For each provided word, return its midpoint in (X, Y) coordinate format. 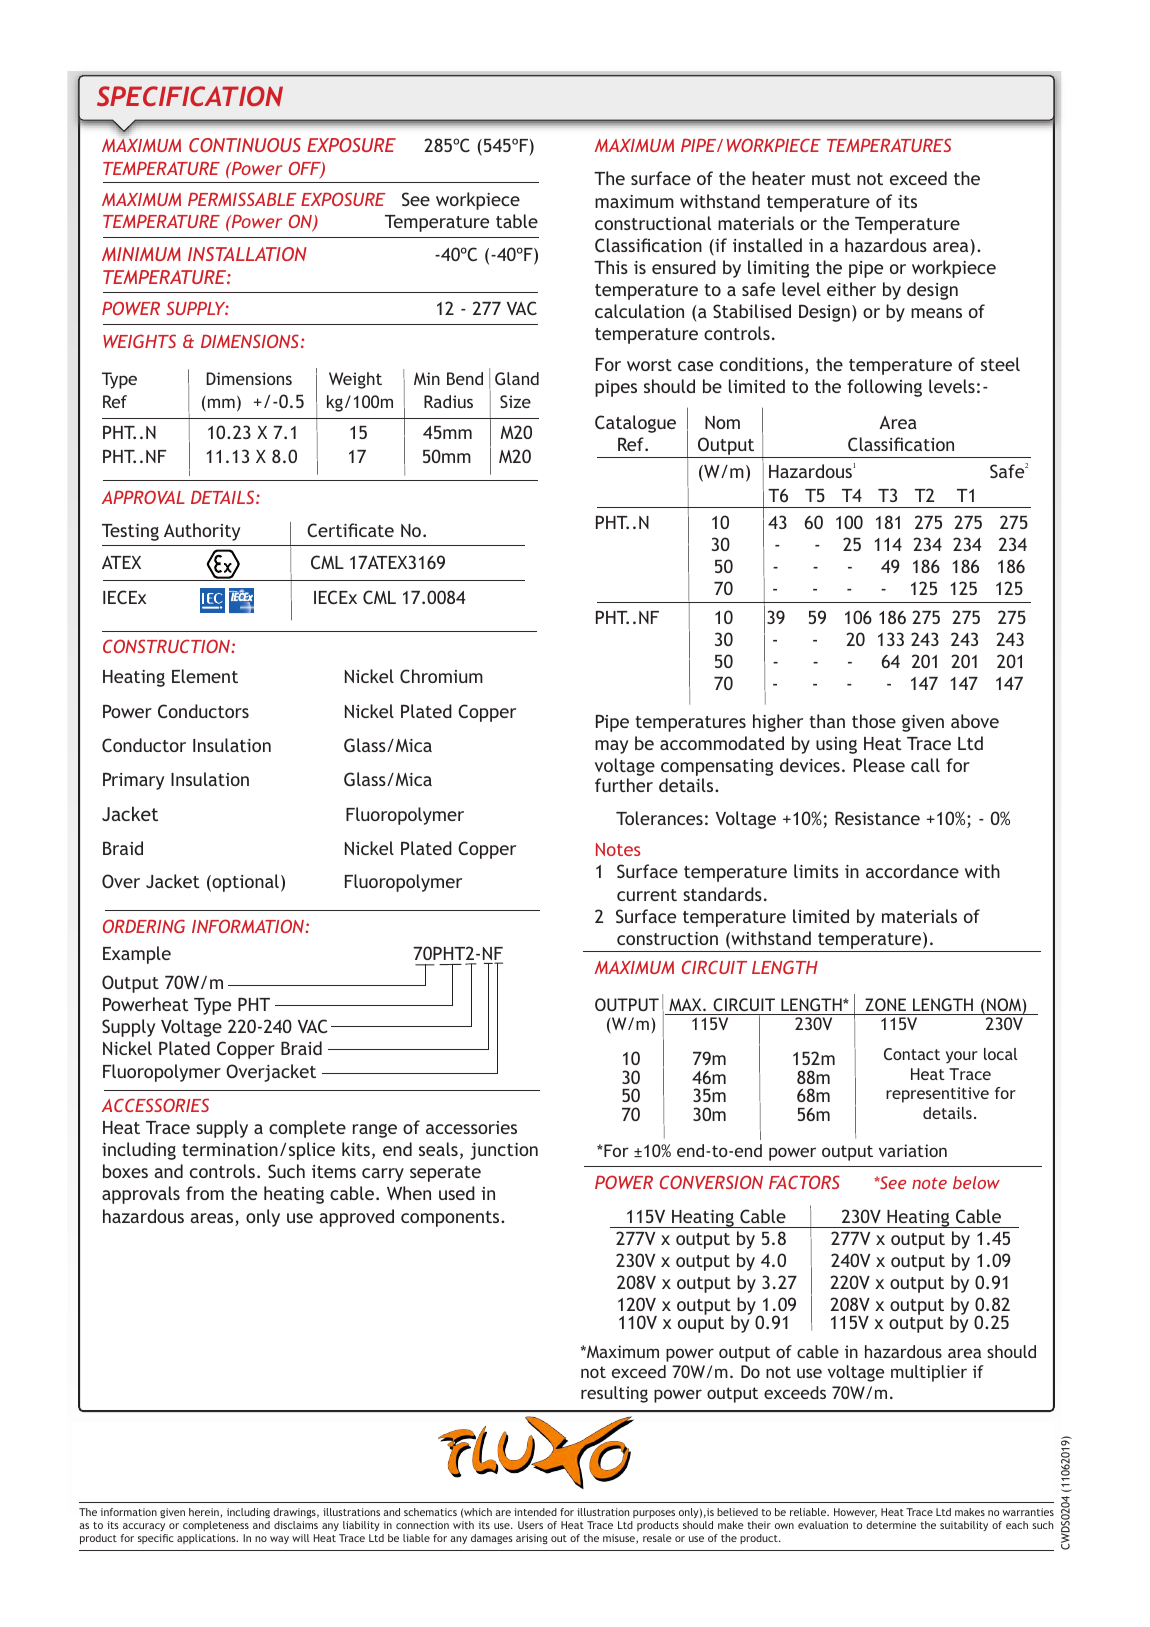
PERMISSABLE (242, 199)
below (976, 1182)
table (517, 221)
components (451, 1219)
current (647, 895)
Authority (202, 532)
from (205, 1193)
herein (205, 1513)
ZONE (885, 1004)
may (611, 747)
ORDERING (144, 926)
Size (515, 401)
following (884, 388)
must (831, 179)
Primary (133, 781)
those (874, 721)
